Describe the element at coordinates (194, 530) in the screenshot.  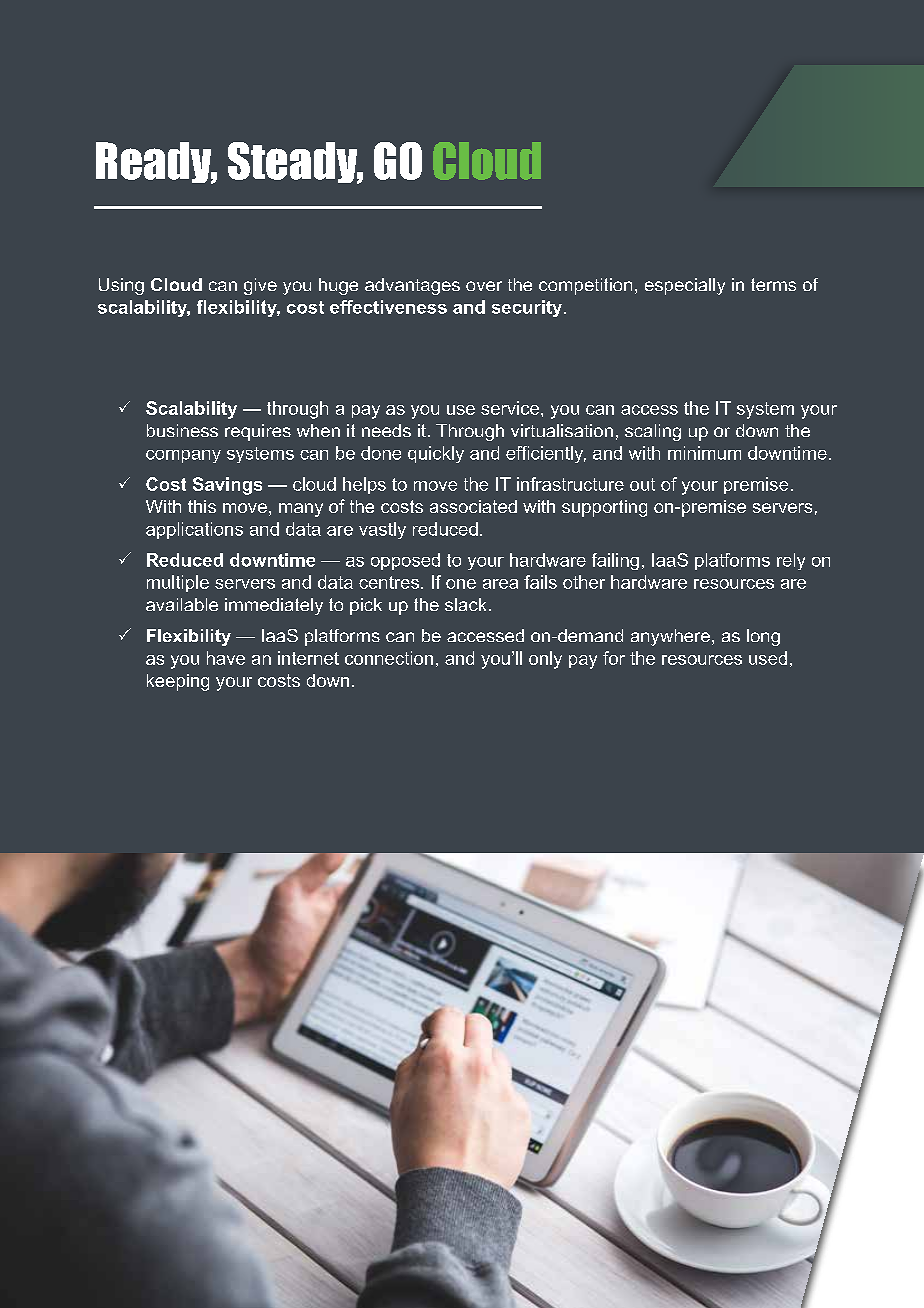
I see `applications` at that location.
